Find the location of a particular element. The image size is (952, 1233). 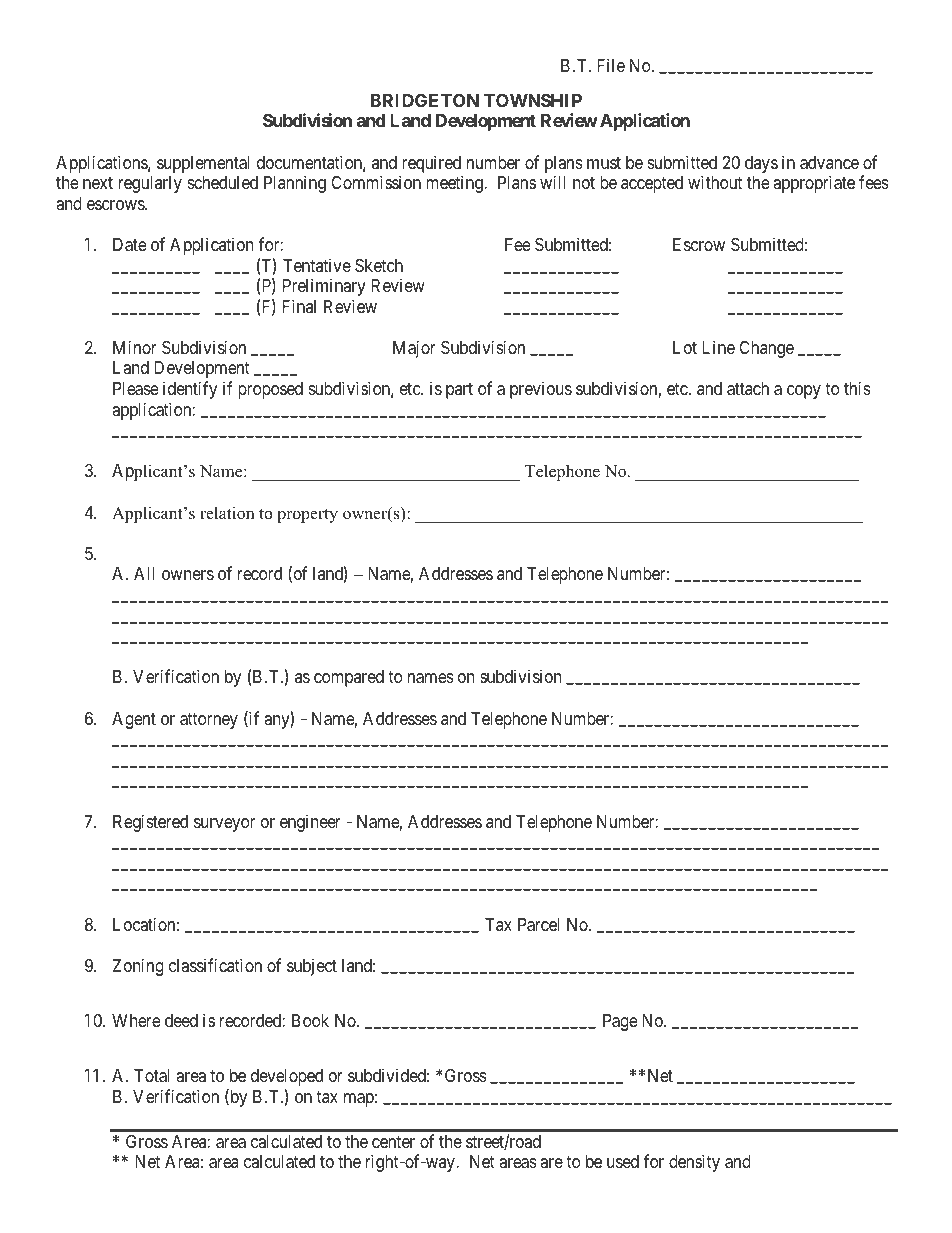

copy is located at coordinates (804, 392).
